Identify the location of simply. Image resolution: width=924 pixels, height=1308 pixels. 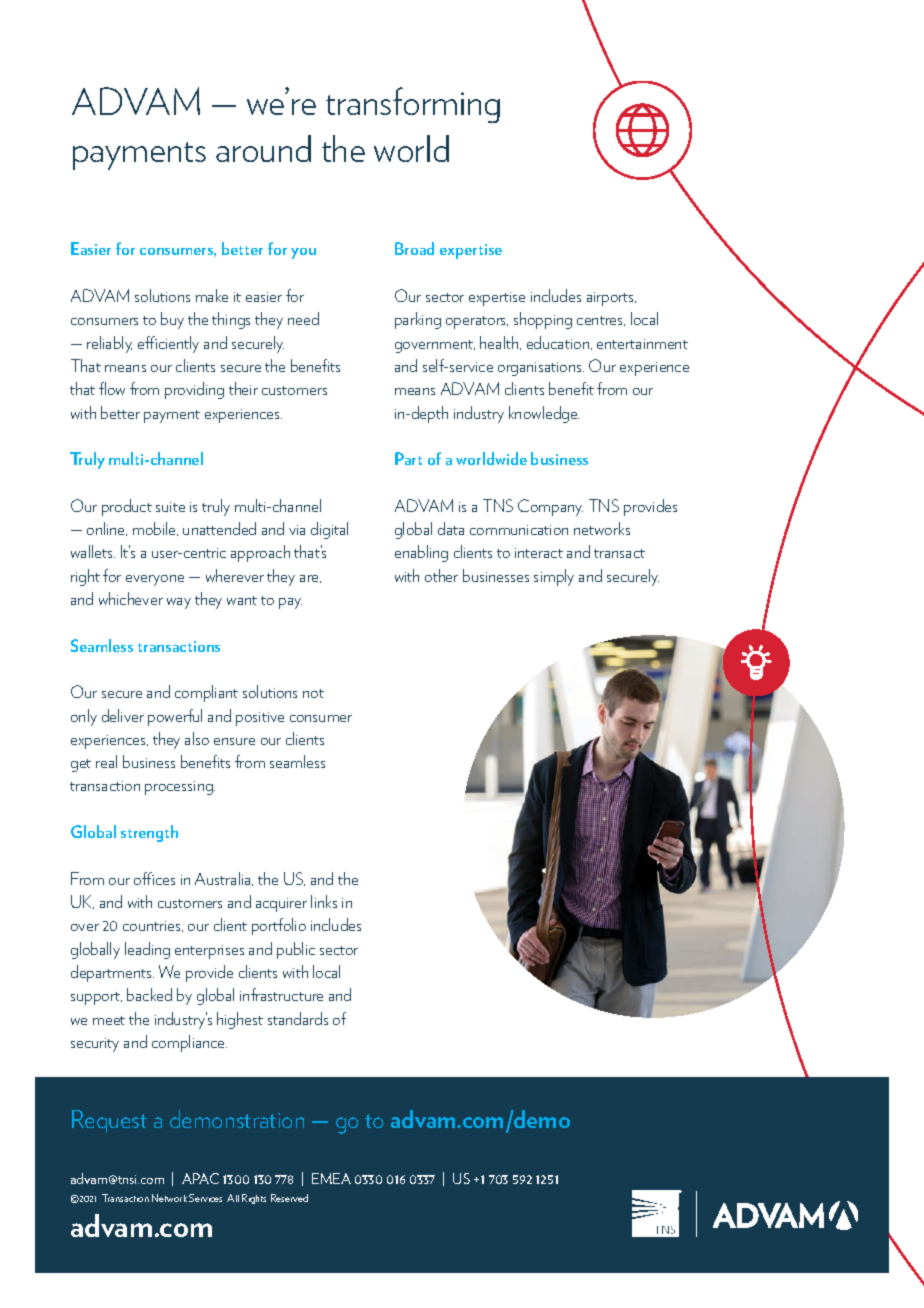
(554, 577).
